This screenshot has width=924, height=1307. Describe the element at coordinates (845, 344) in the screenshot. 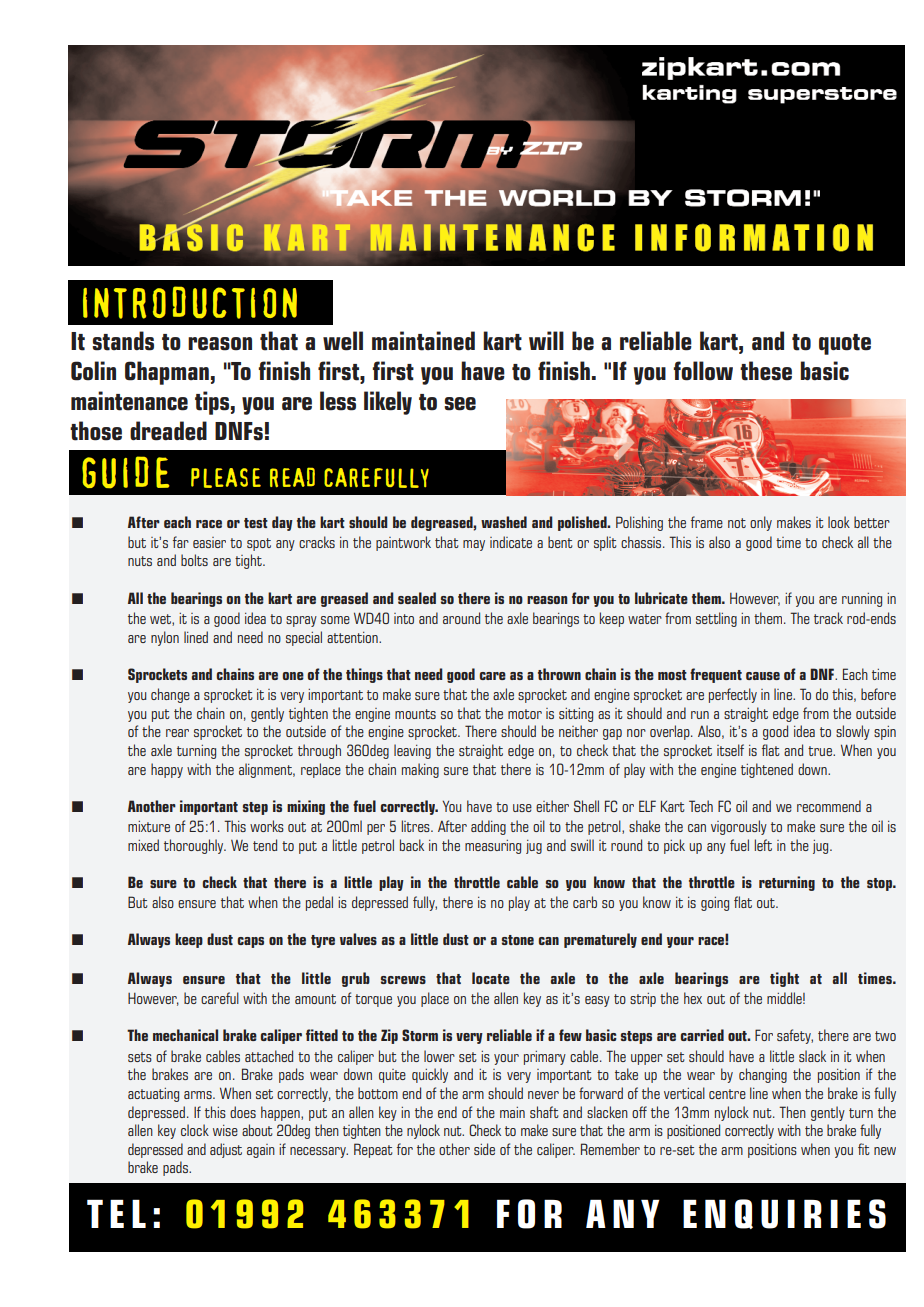

I see `quote` at that location.
